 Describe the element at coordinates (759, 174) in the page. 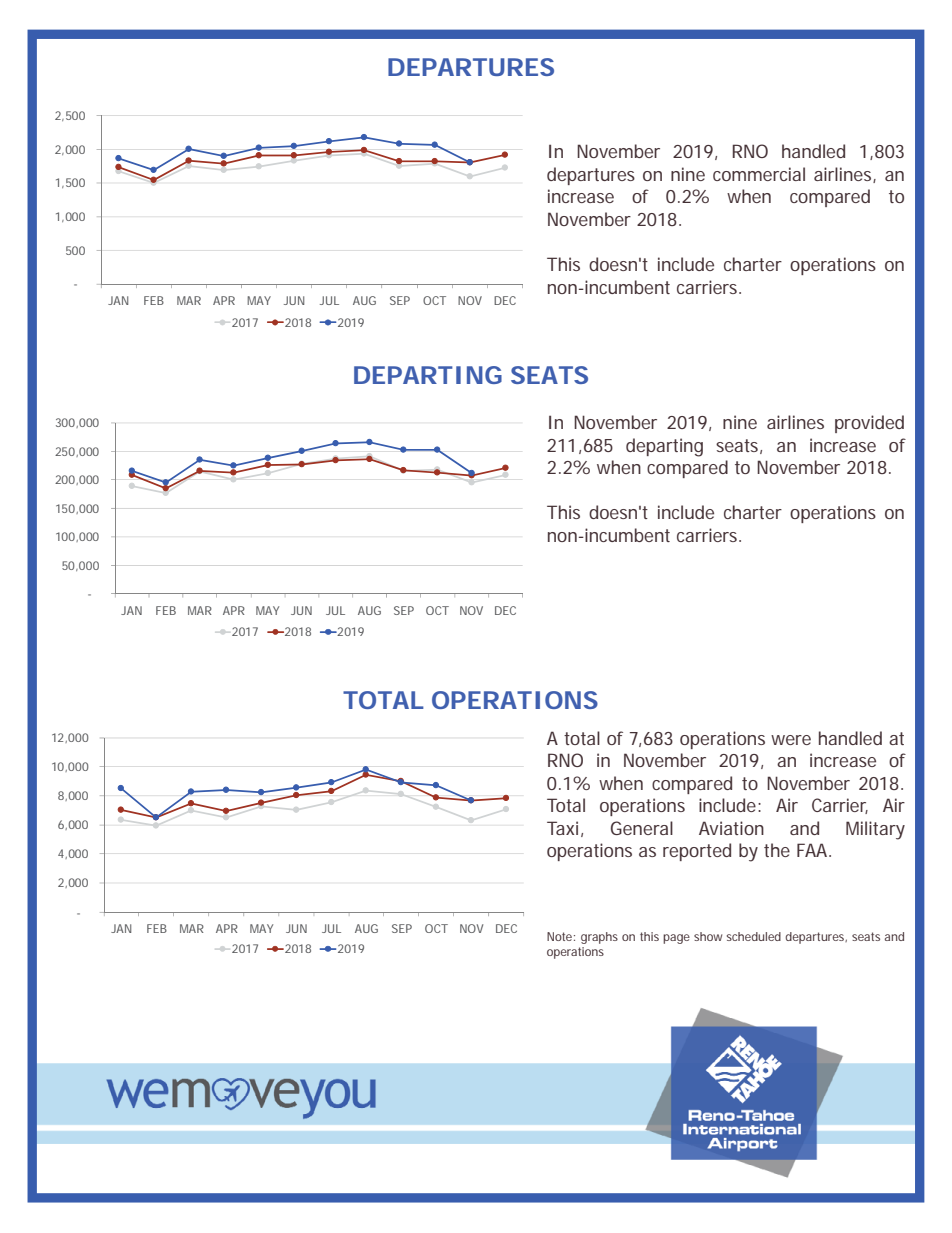

I see `commercial` at that location.
